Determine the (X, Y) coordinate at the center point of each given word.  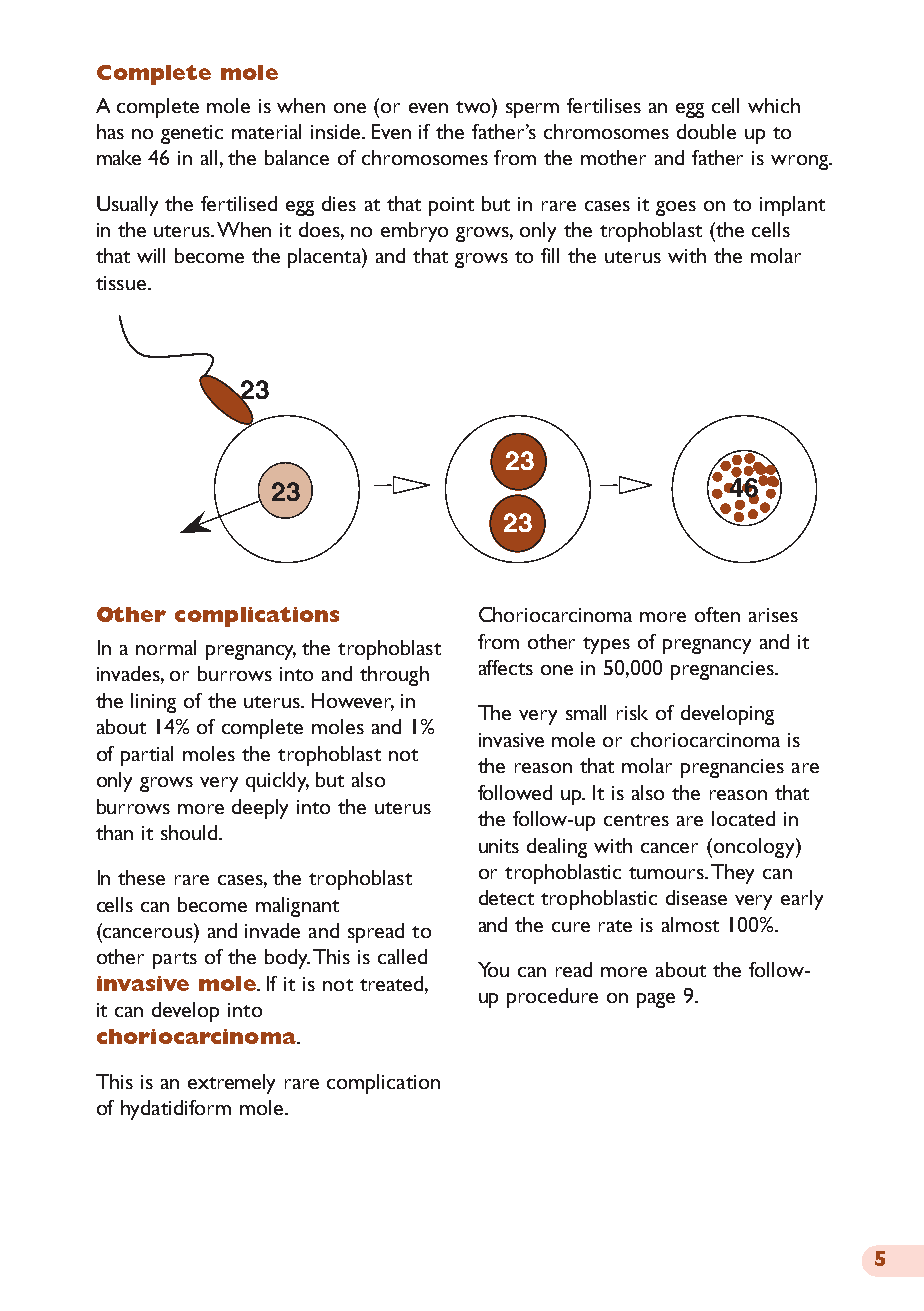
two (474, 105)
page (656, 1000)
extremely (231, 1084)
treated (391, 983)
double (706, 131)
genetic (192, 134)
